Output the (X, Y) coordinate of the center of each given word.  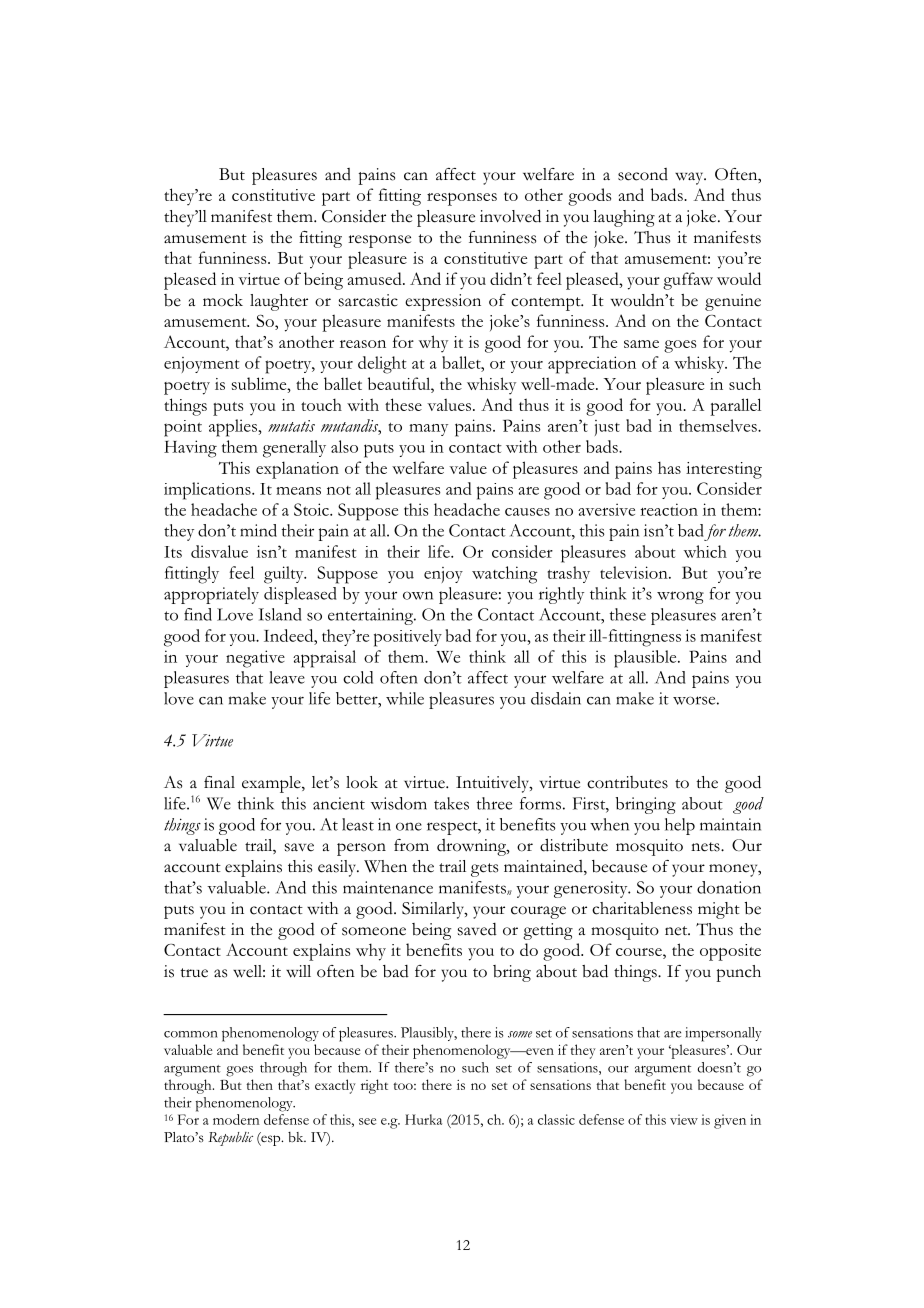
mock (223, 300)
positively (408, 638)
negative (255, 659)
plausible (646, 659)
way (690, 178)
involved (510, 216)
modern (236, 1119)
